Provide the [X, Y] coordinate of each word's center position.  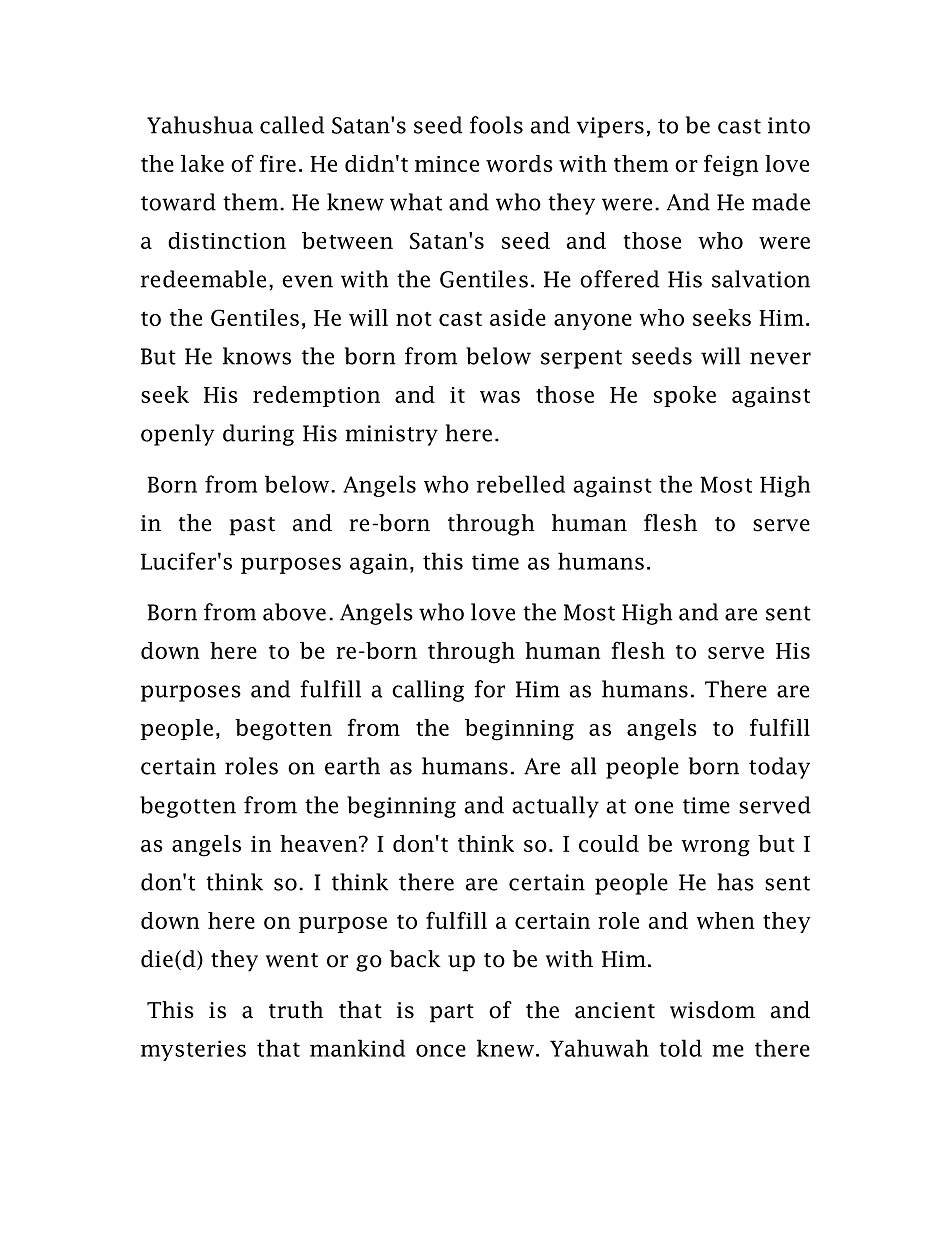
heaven [320, 843]
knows [257, 356]
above [294, 612]
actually [556, 807]
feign [731, 165]
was [500, 397]
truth [296, 1010]
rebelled [521, 484]
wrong [716, 848]
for [489, 689]
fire [278, 163]
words [519, 163]
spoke [685, 396]
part [452, 1013]
